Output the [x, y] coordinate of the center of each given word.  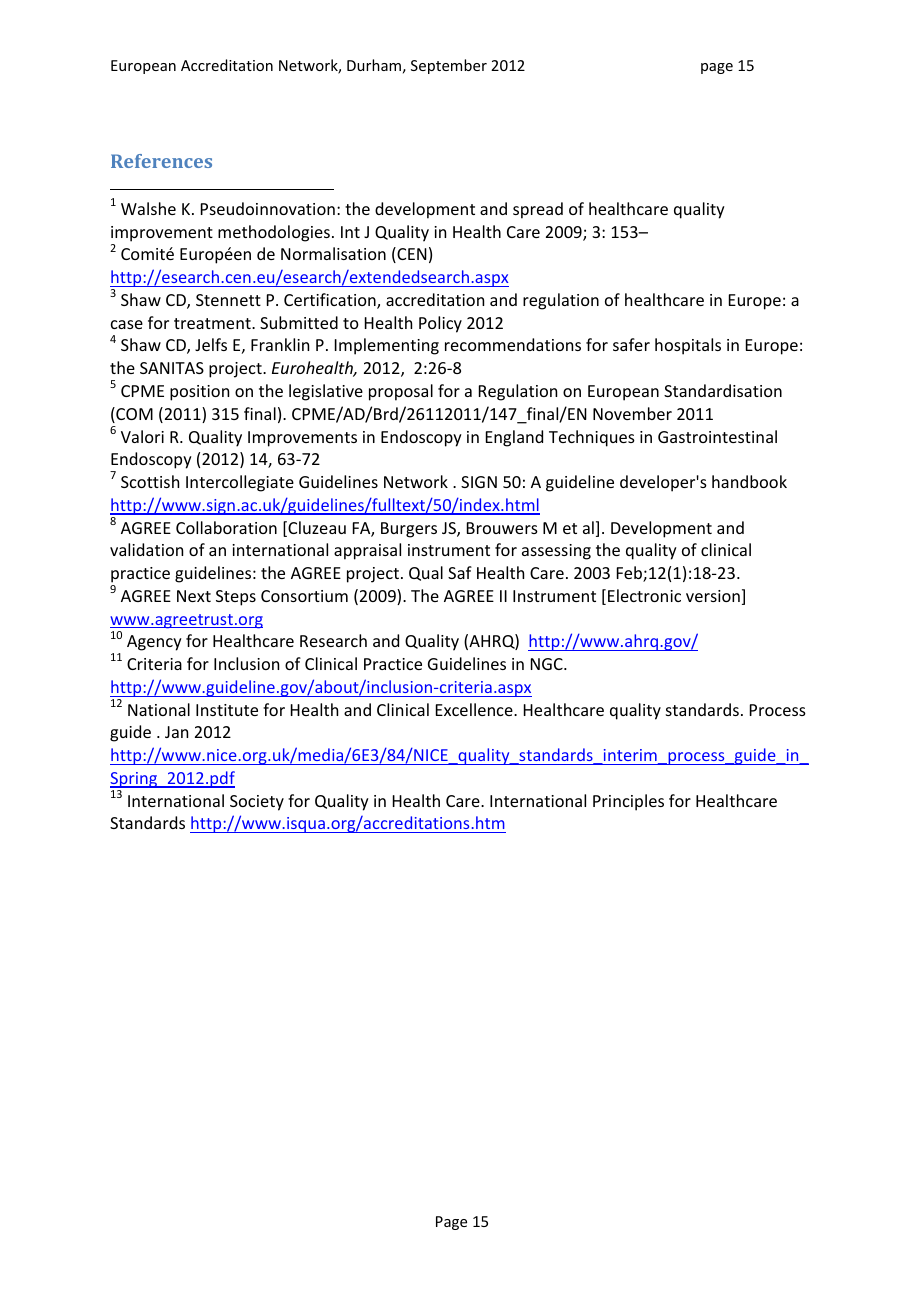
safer [631, 344]
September [449, 66]
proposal [401, 392]
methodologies [274, 233]
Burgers [409, 530]
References [161, 161]
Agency [154, 643]
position [199, 393]
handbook [749, 481]
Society [257, 803]
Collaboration [226, 527]
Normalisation [333, 253]
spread [538, 210]
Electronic [644, 595]
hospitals [688, 346]
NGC [548, 664]
